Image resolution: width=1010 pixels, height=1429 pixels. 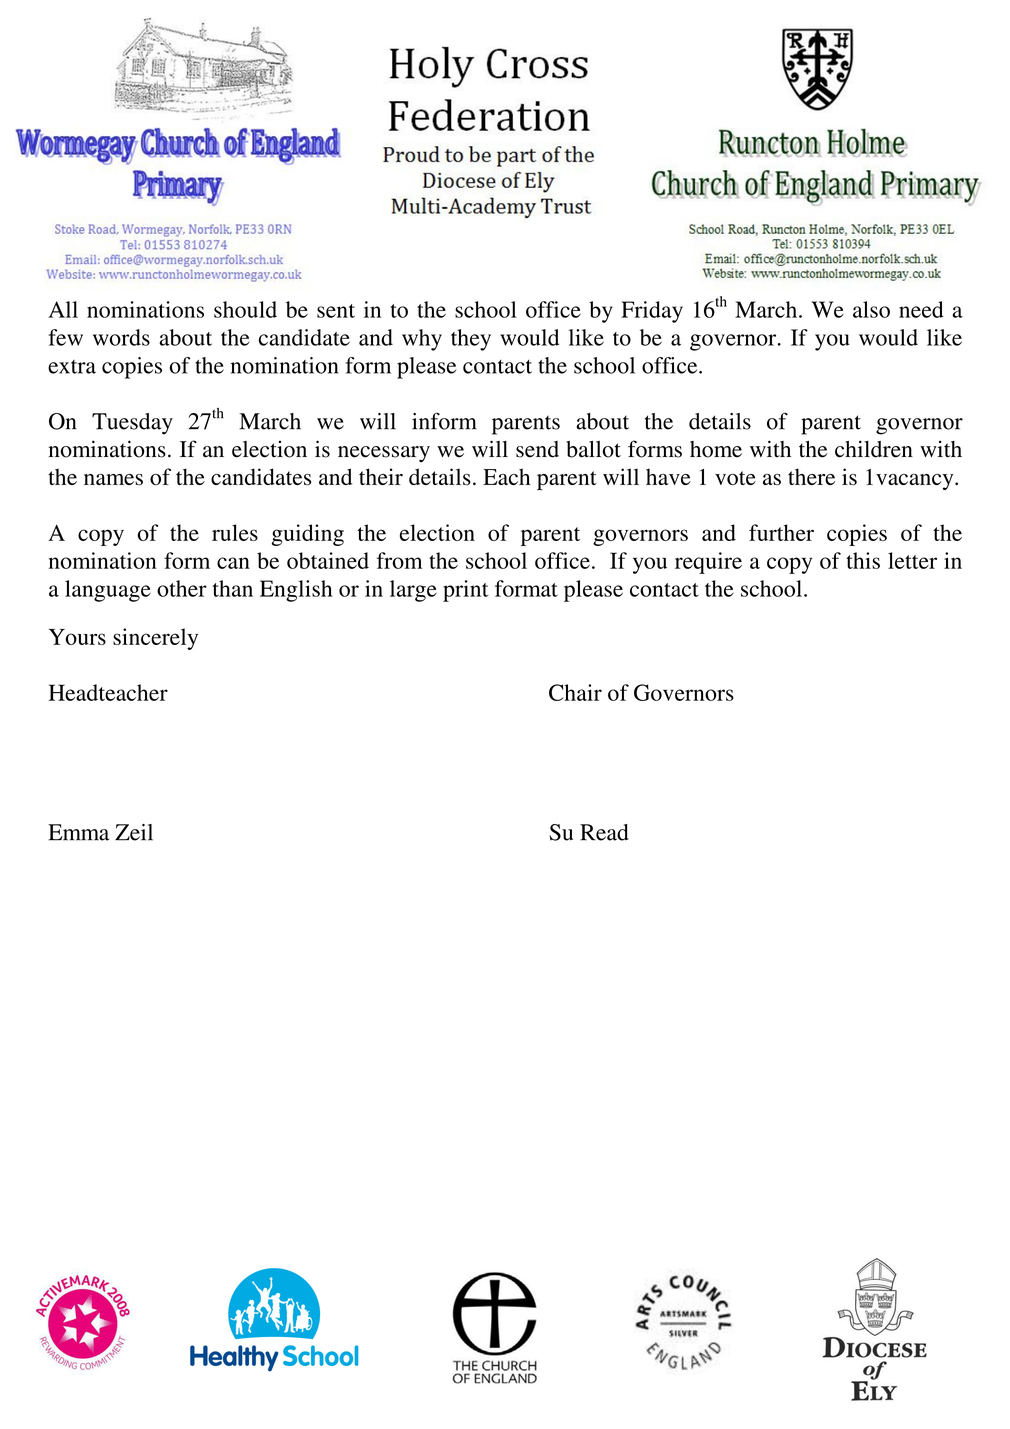 I want to click on this, so click(x=863, y=560).
